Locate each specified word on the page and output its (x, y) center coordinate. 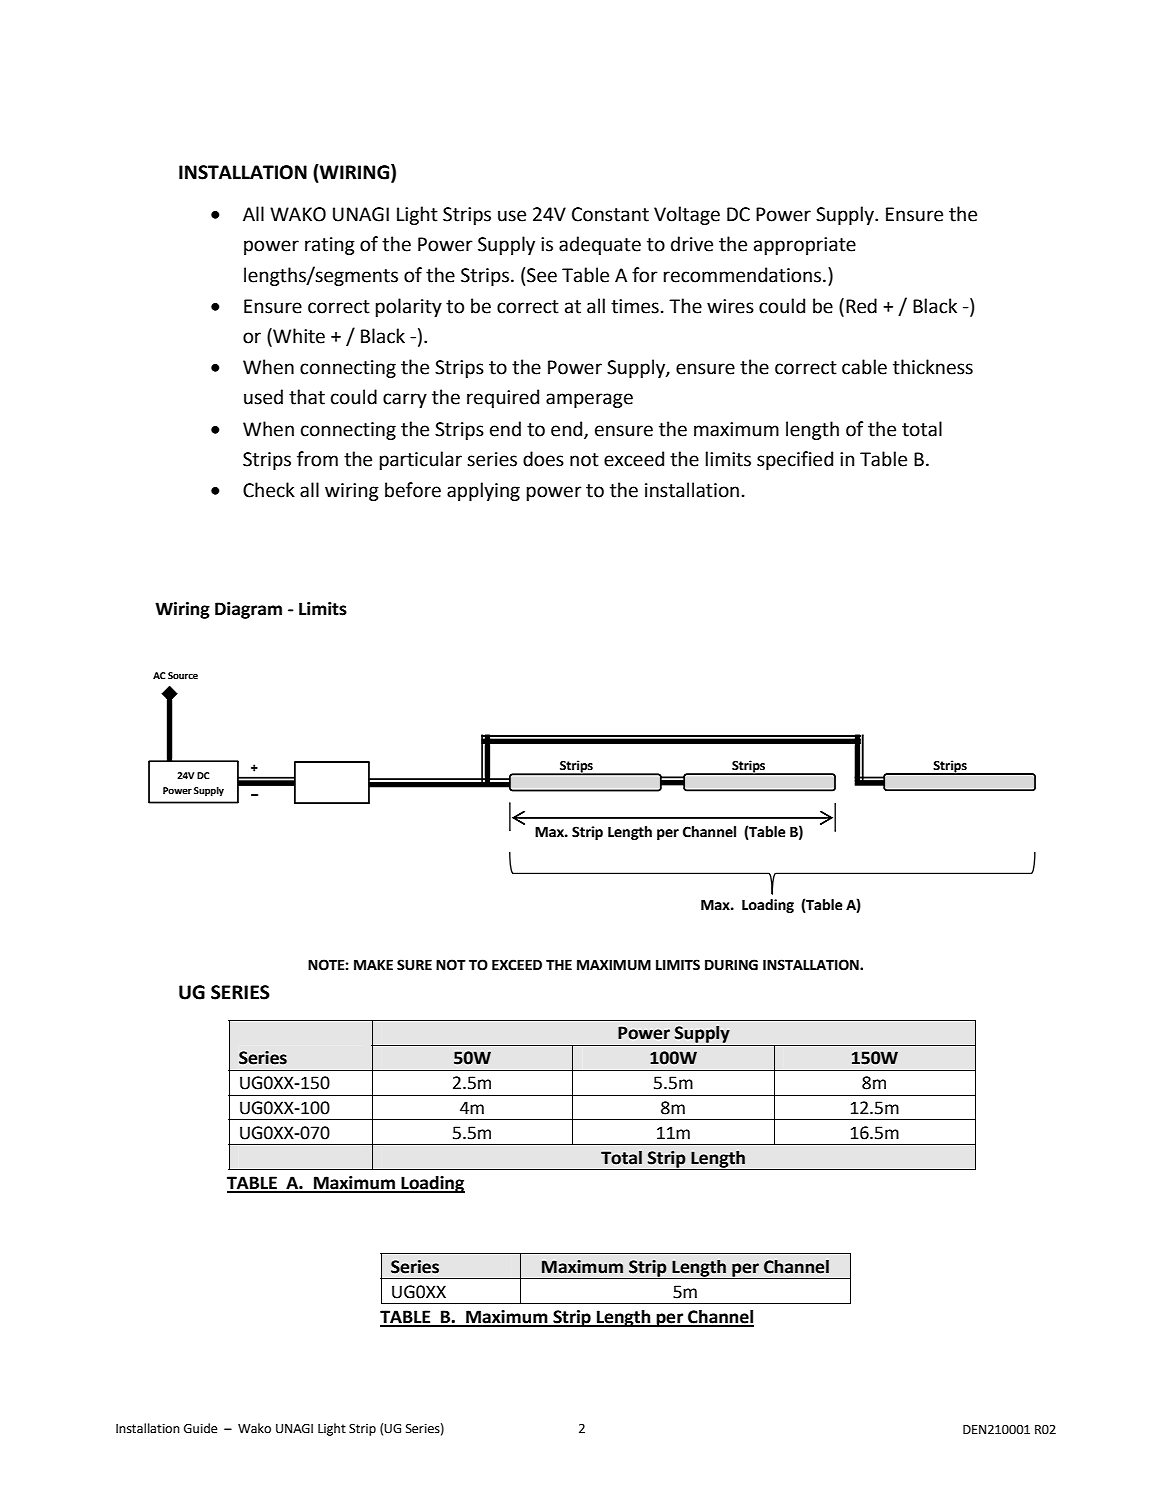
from (317, 459)
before (413, 490)
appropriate (805, 246)
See (542, 275)
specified (795, 460)
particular (421, 460)
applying (483, 491)
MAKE (373, 965)
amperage (589, 400)
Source (183, 675)
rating (330, 246)
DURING (731, 965)
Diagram (248, 610)
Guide (200, 1428)
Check (269, 490)
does (543, 459)
